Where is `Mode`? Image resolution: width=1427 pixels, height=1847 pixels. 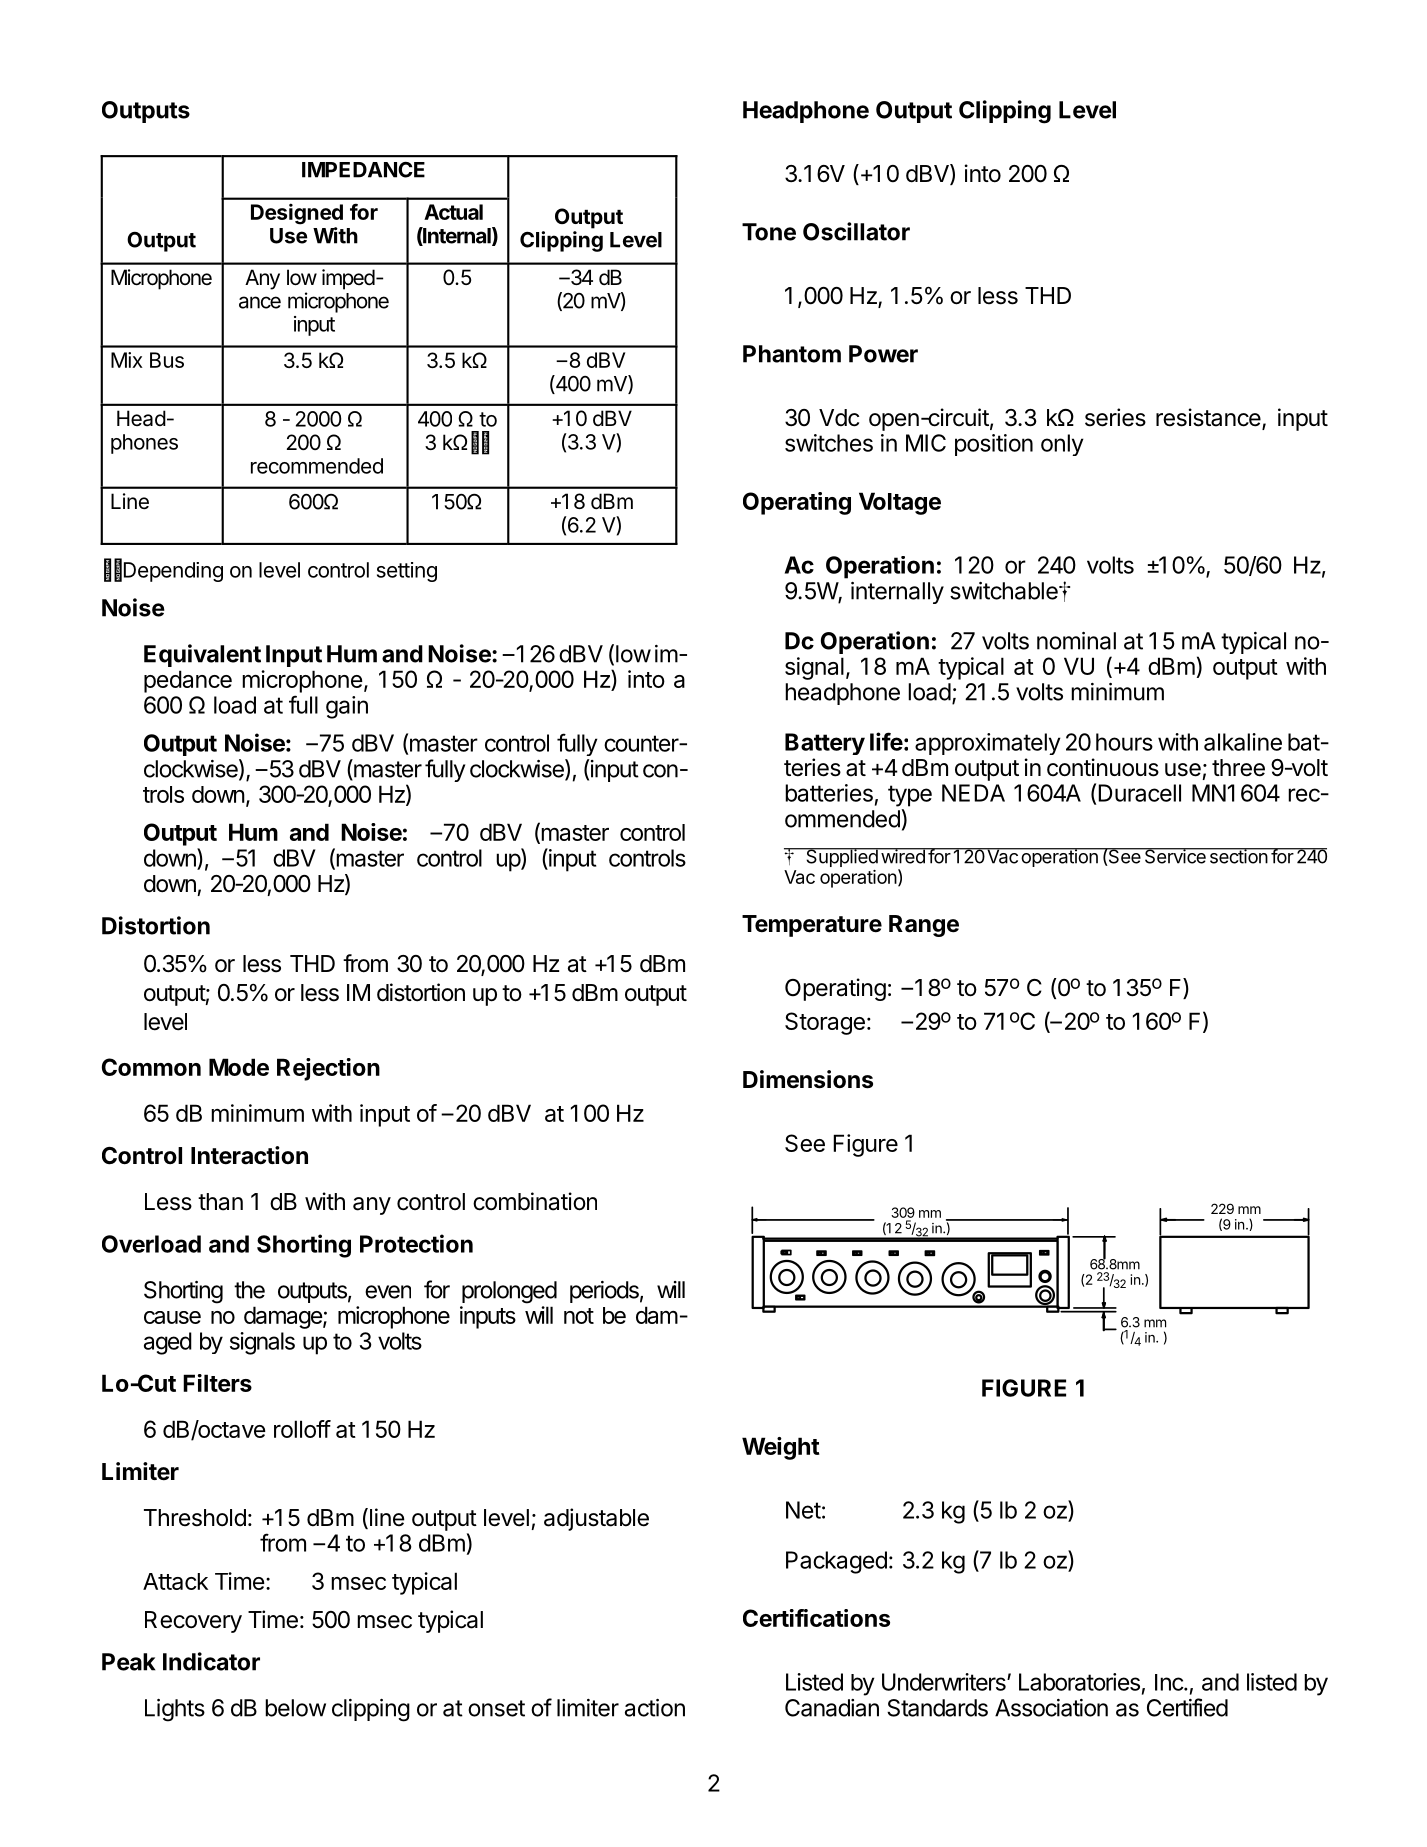
Mode is located at coordinates (239, 1067).
